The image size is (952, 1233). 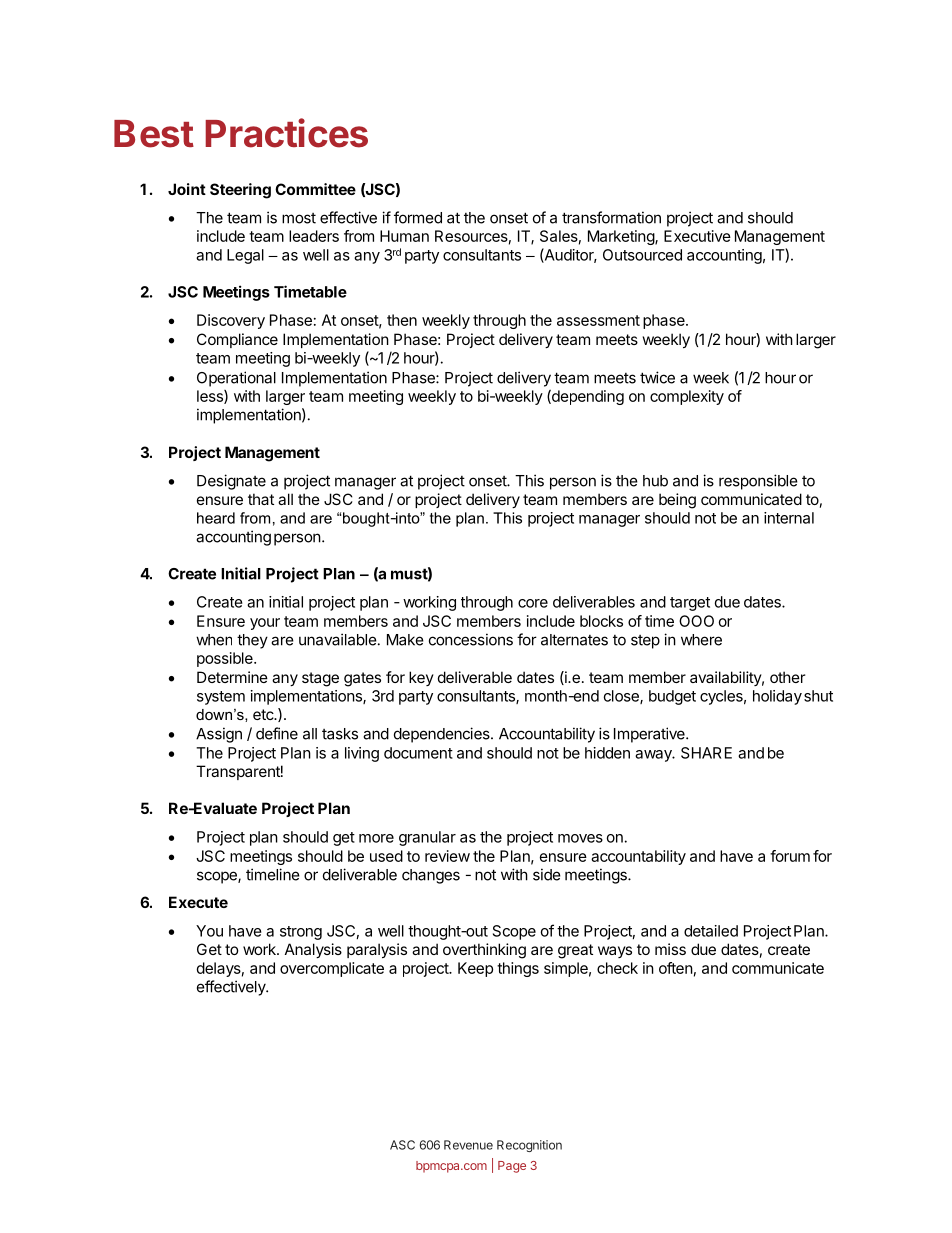 I want to click on then, so click(x=402, y=320).
